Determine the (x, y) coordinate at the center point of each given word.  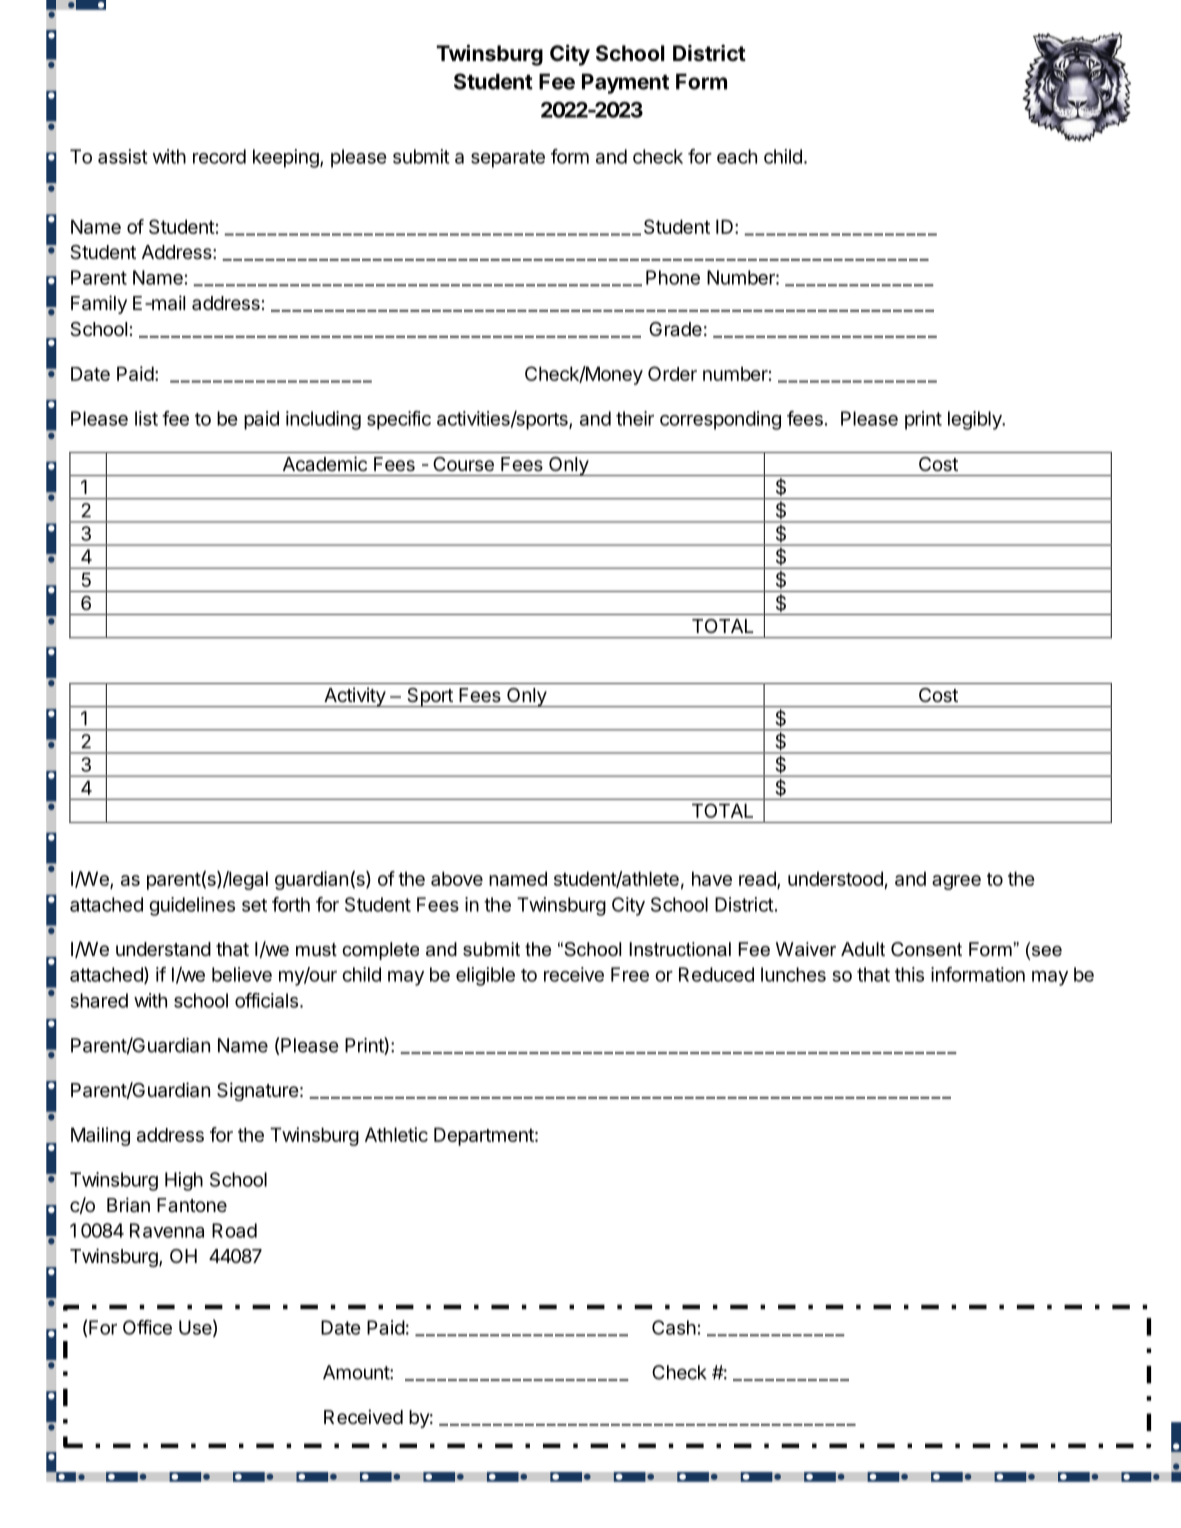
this (909, 974)
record (219, 156)
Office (147, 1327)
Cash (674, 1327)
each (737, 156)
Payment (625, 83)
